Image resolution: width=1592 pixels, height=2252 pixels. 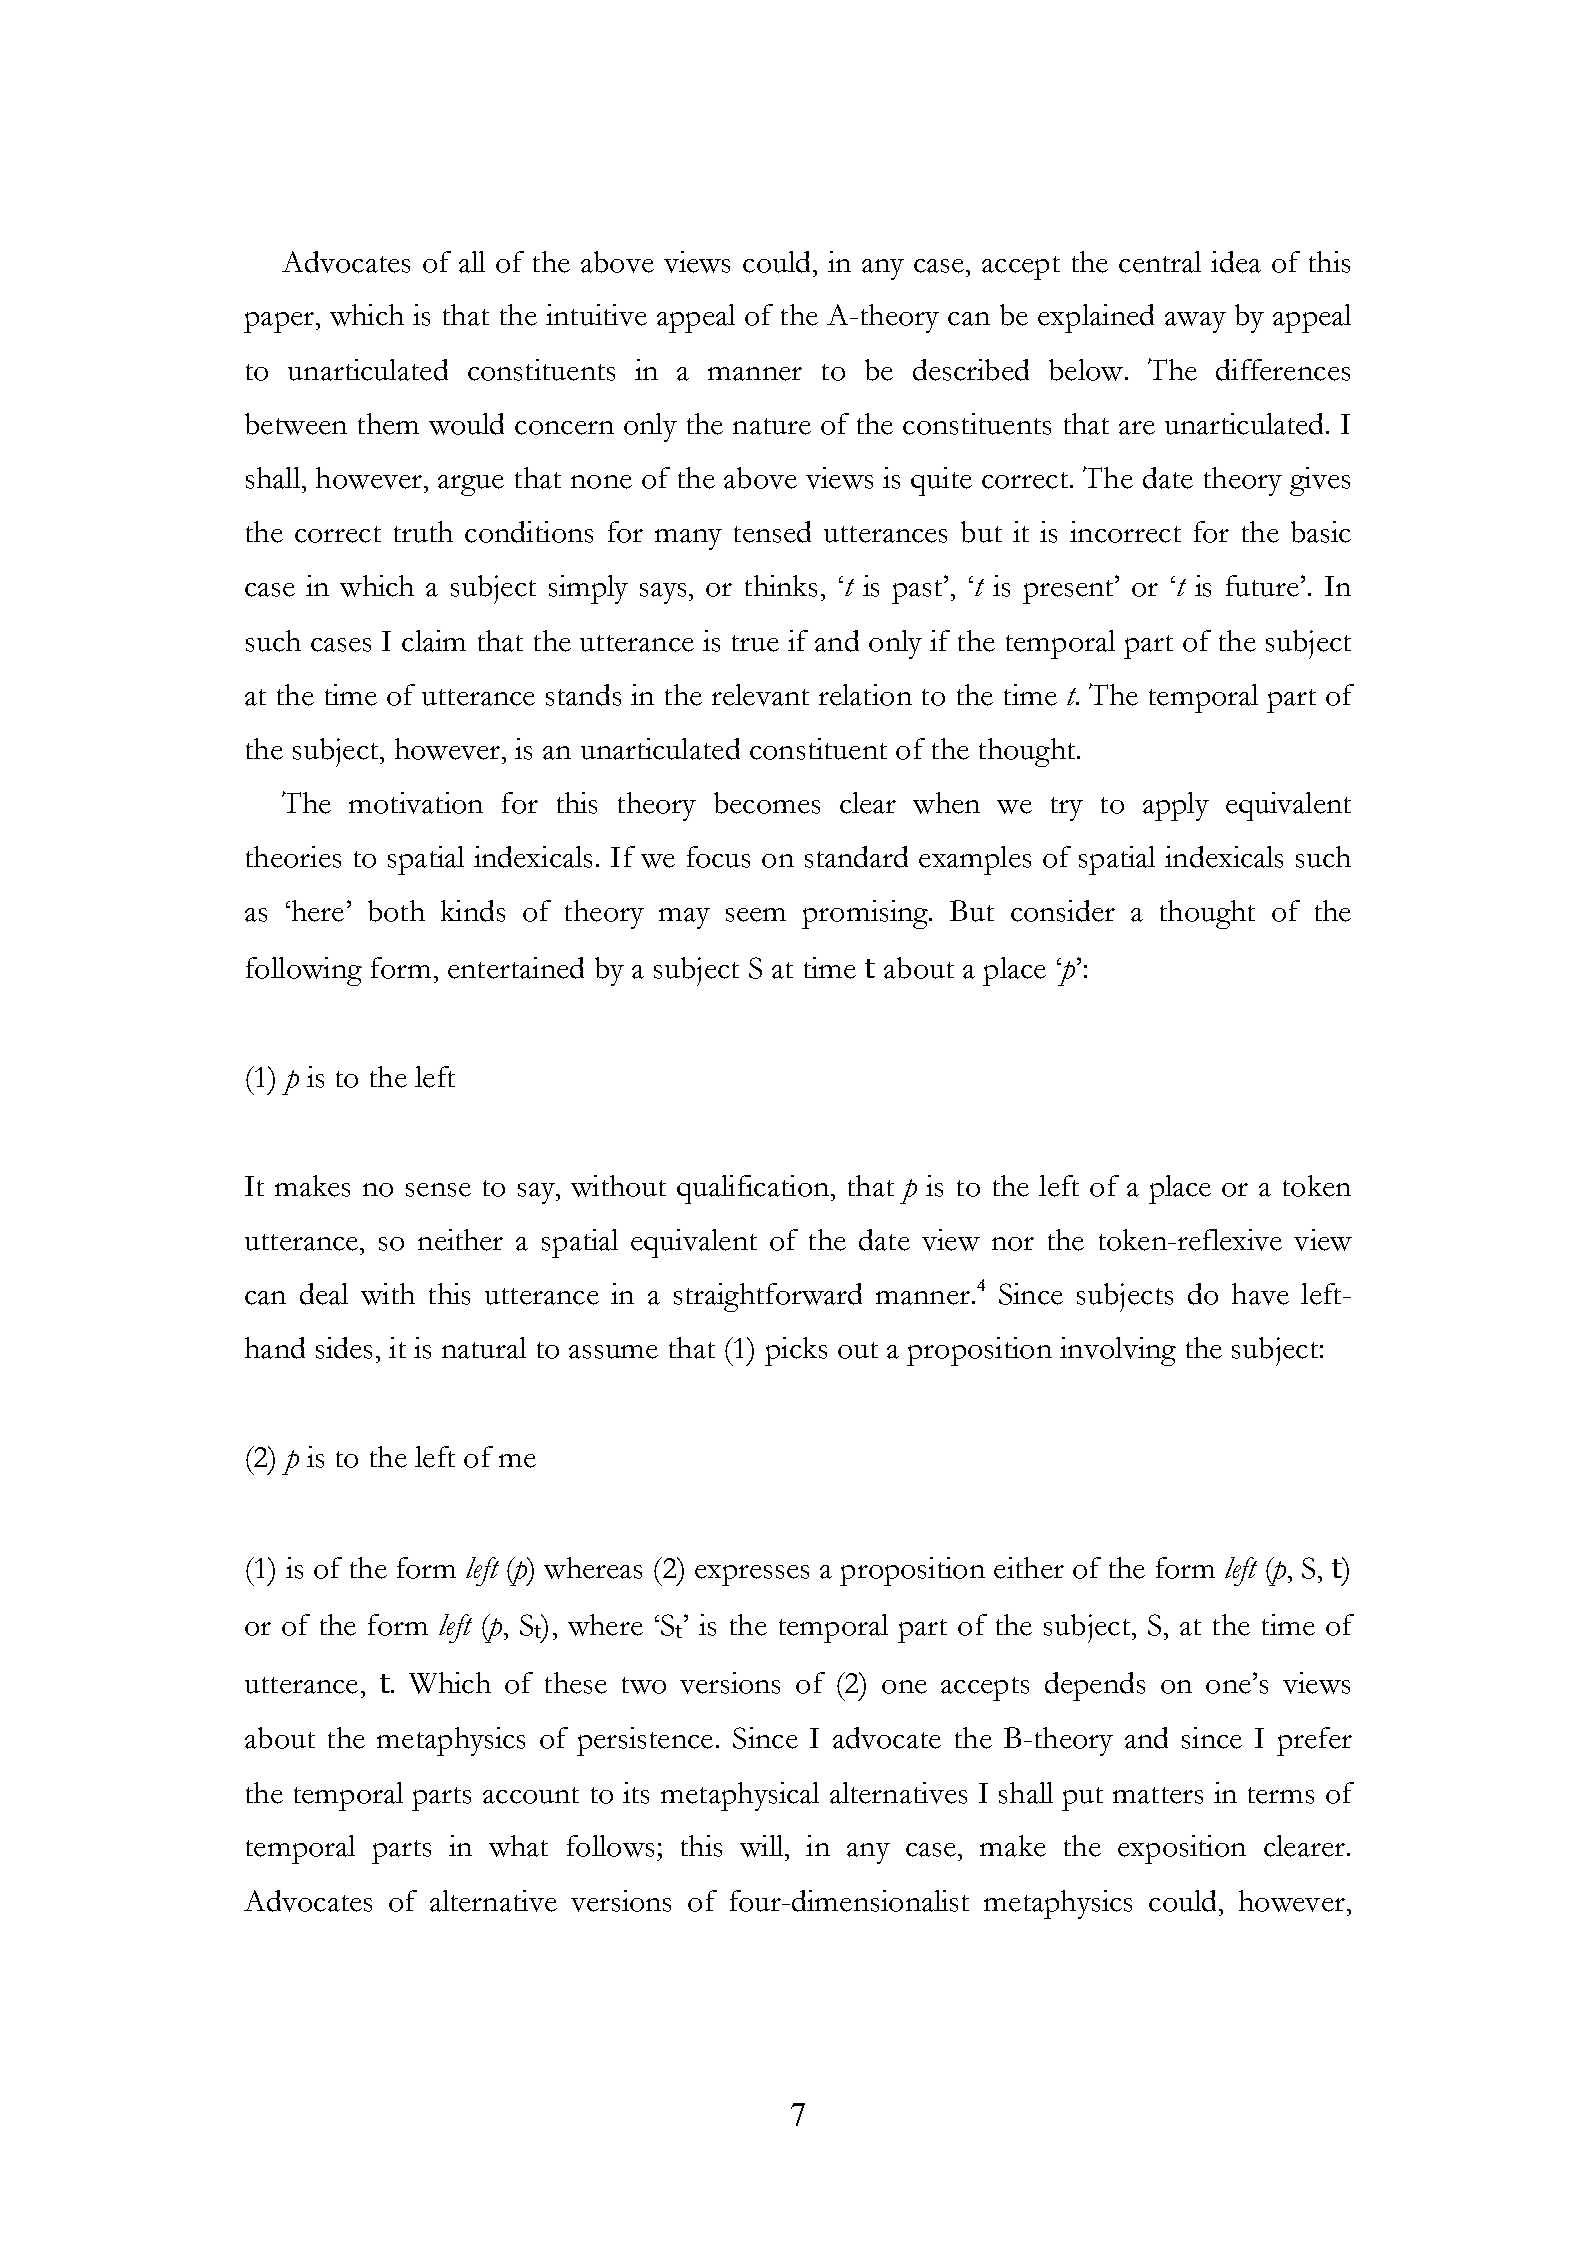 What do you see at coordinates (304, 971) in the screenshot?
I see `following` at bounding box center [304, 971].
